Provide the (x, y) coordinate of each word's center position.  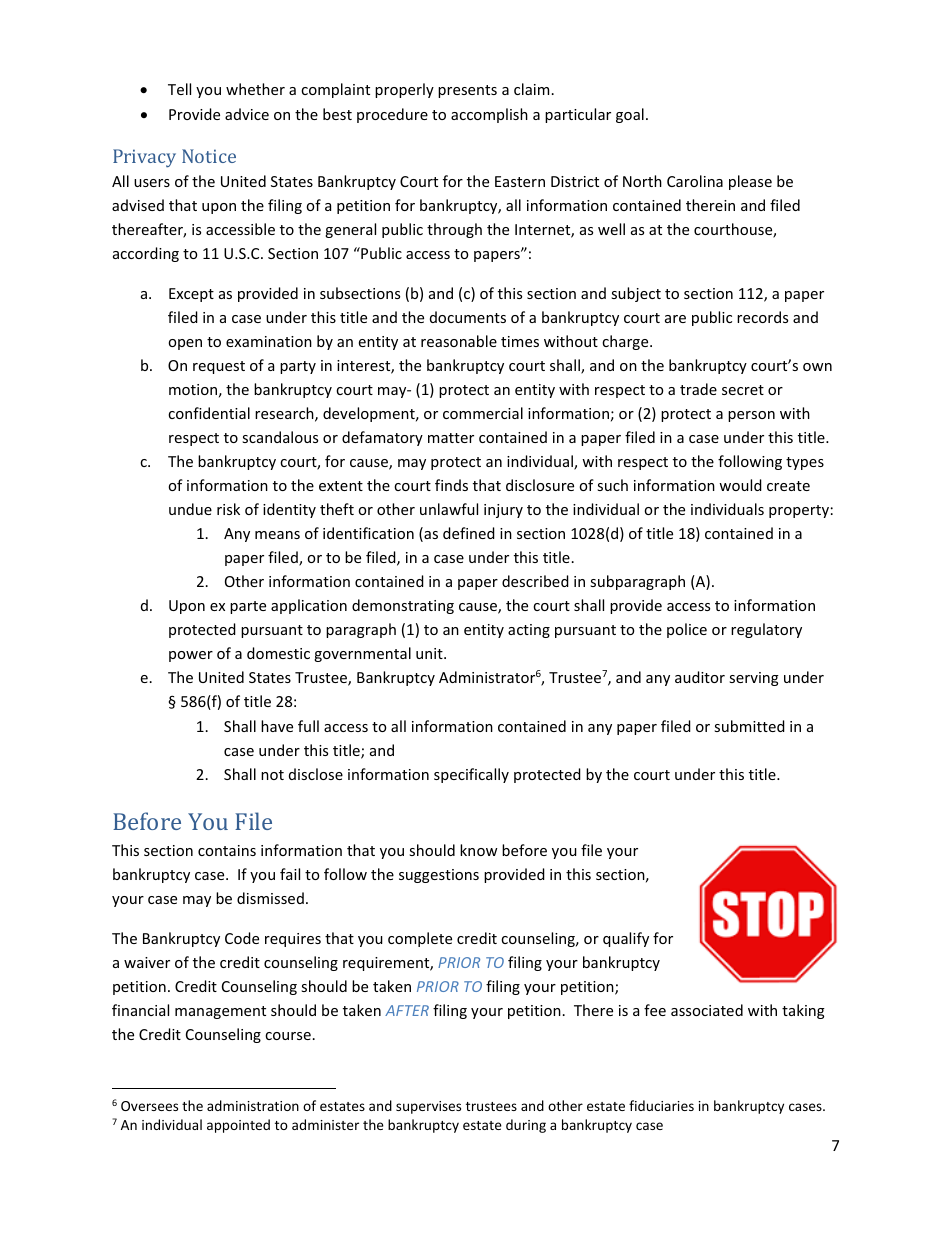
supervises (428, 1107)
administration (253, 1105)
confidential (209, 413)
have (277, 726)
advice (247, 114)
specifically (471, 775)
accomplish (489, 115)
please (750, 182)
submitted (749, 726)
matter (451, 438)
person (751, 416)
